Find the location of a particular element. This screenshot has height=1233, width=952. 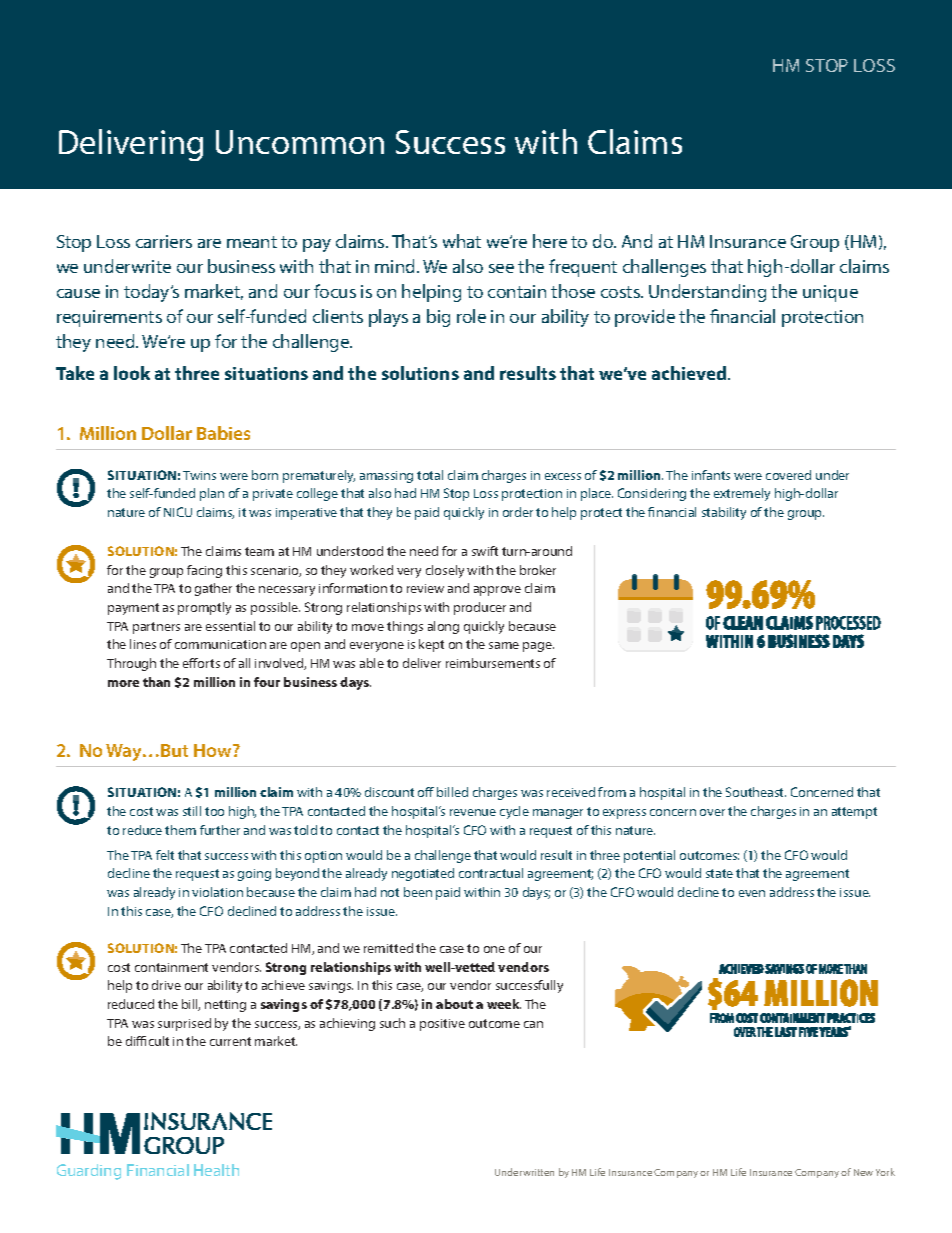

carriers is located at coordinates (164, 241).
